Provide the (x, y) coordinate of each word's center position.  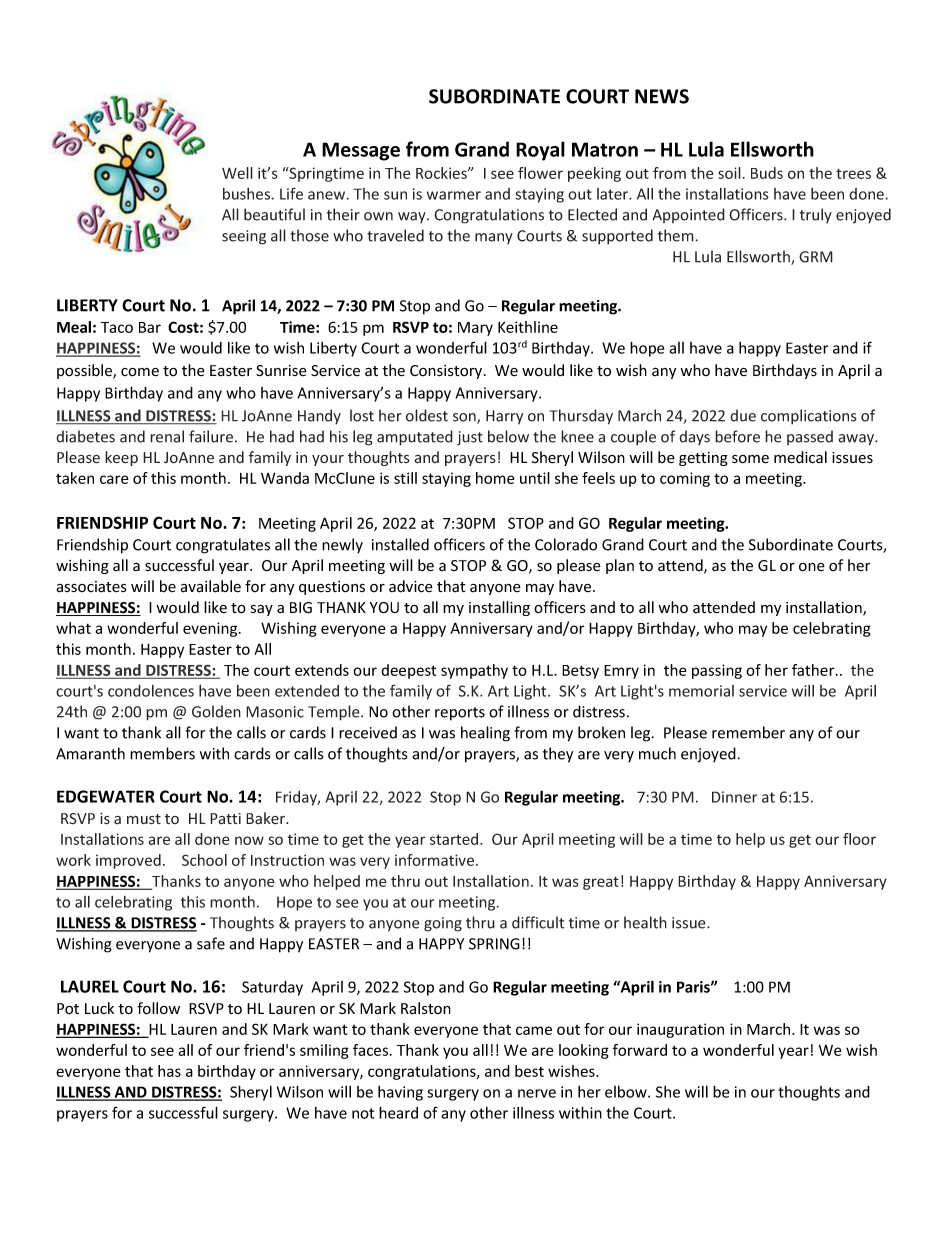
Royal (540, 151)
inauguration (680, 1030)
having (400, 1093)
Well (237, 173)
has (169, 1071)
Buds (767, 173)
